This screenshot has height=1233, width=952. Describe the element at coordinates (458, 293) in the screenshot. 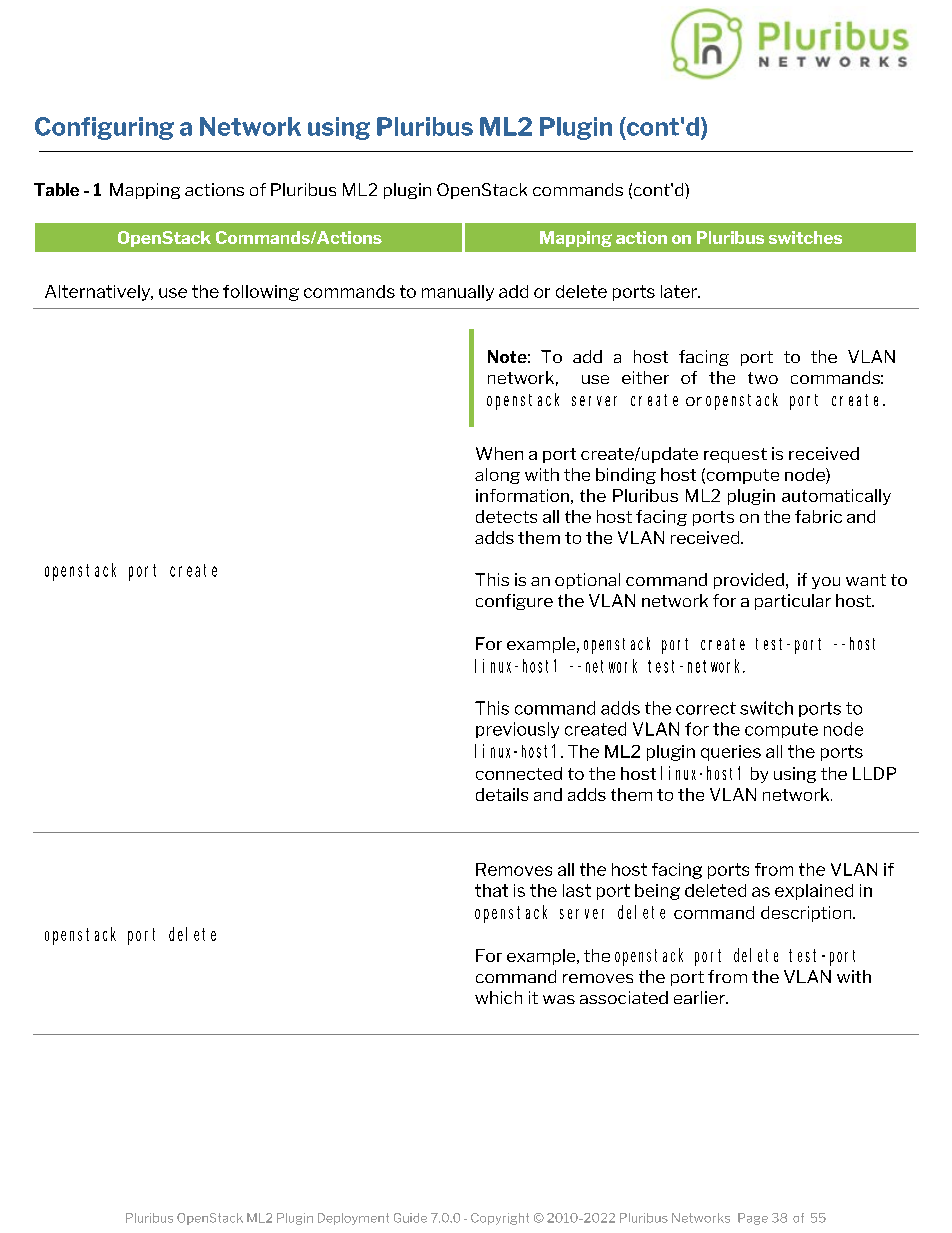

I see `manually` at that location.
